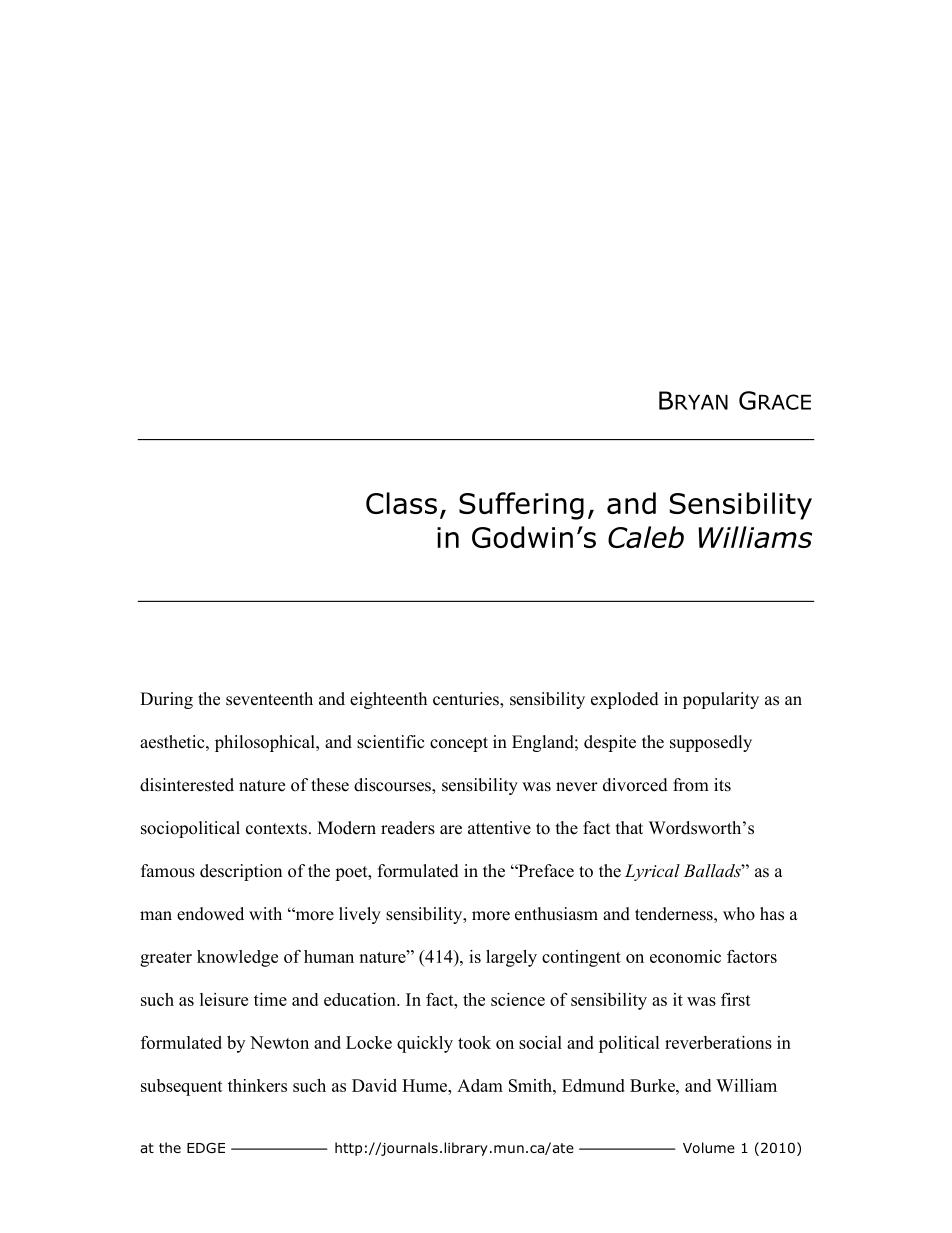 The height and width of the screenshot is (1233, 952). What do you see at coordinates (629, 827) in the screenshot?
I see `that` at bounding box center [629, 827].
